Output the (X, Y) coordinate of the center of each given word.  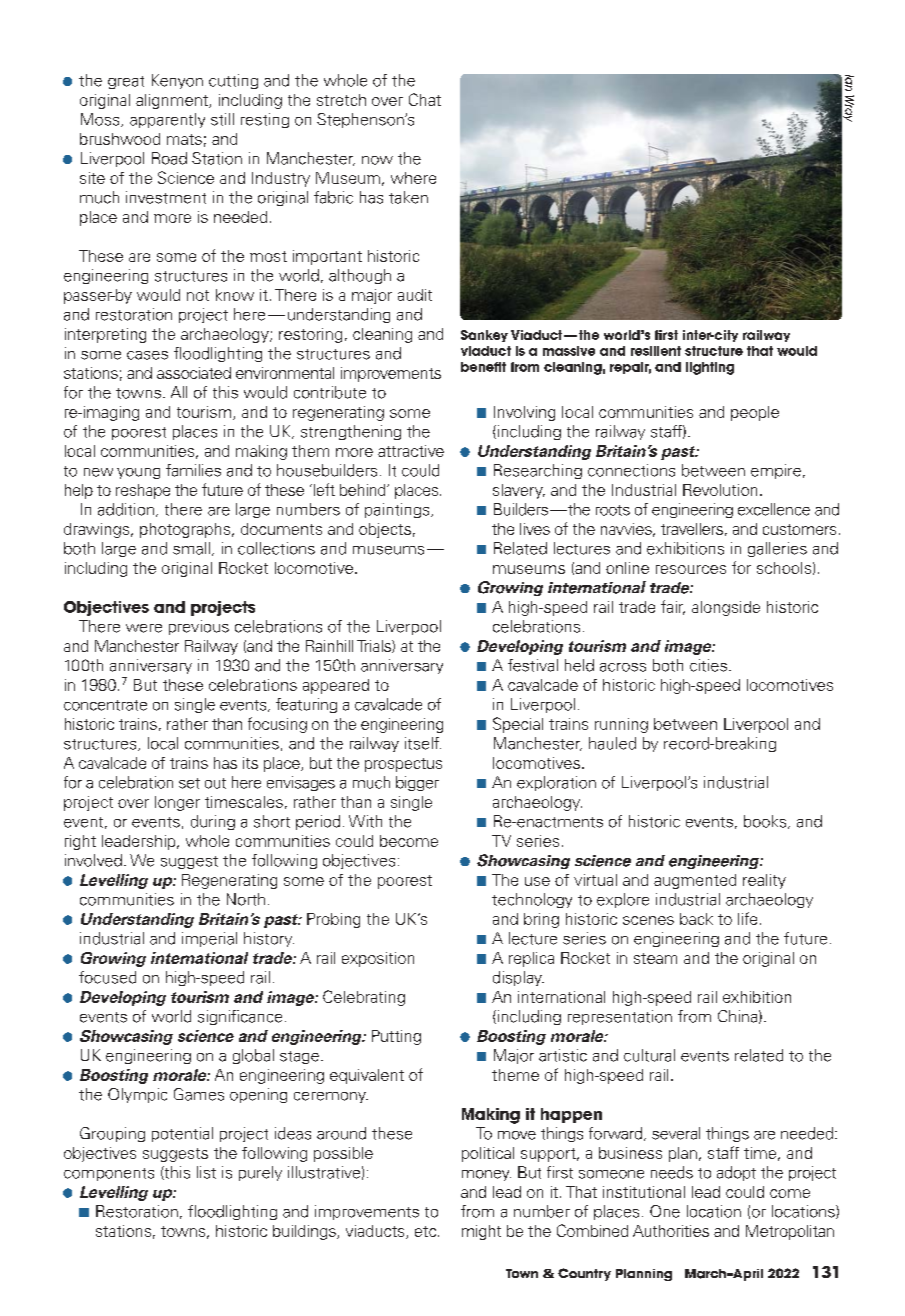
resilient (656, 351)
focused (107, 977)
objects (385, 530)
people (755, 413)
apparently (167, 120)
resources (691, 569)
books (766, 822)
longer (177, 803)
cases (147, 355)
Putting (396, 1037)
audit (415, 295)
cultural (649, 1055)
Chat (425, 99)
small (191, 548)
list (206, 1172)
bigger (417, 783)
